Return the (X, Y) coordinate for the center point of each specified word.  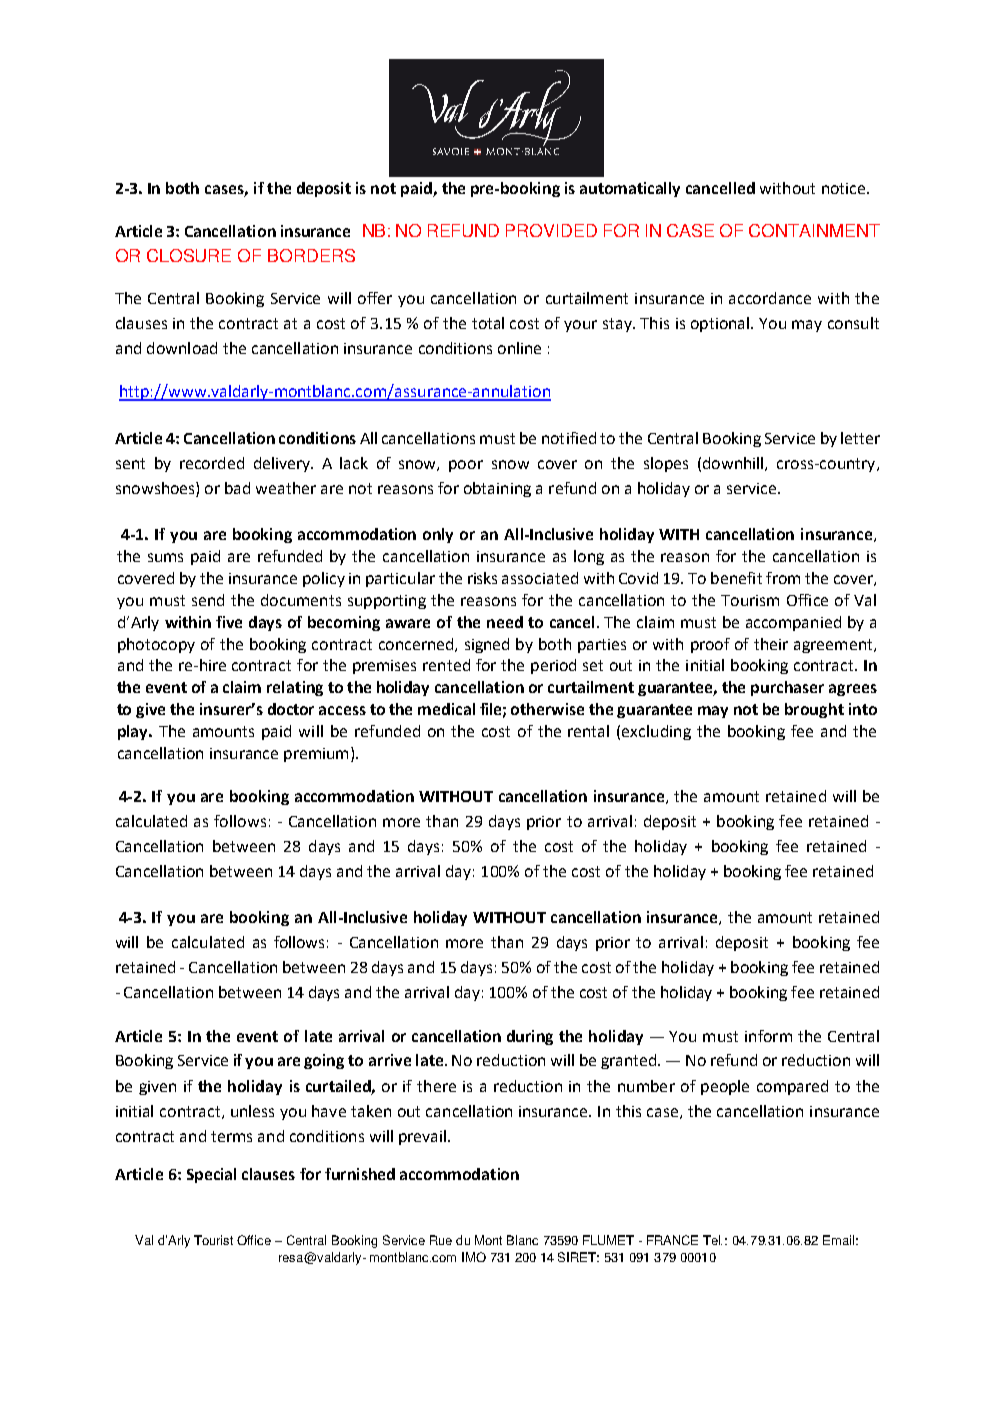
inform (768, 1036)
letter (860, 438)
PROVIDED (551, 230)
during (530, 1037)
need (505, 622)
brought (814, 710)
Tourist (213, 1240)
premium (316, 755)
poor (466, 466)
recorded (212, 463)
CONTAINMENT (814, 230)
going (324, 1061)
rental (588, 731)
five (229, 622)
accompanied (793, 623)
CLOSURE (189, 255)
